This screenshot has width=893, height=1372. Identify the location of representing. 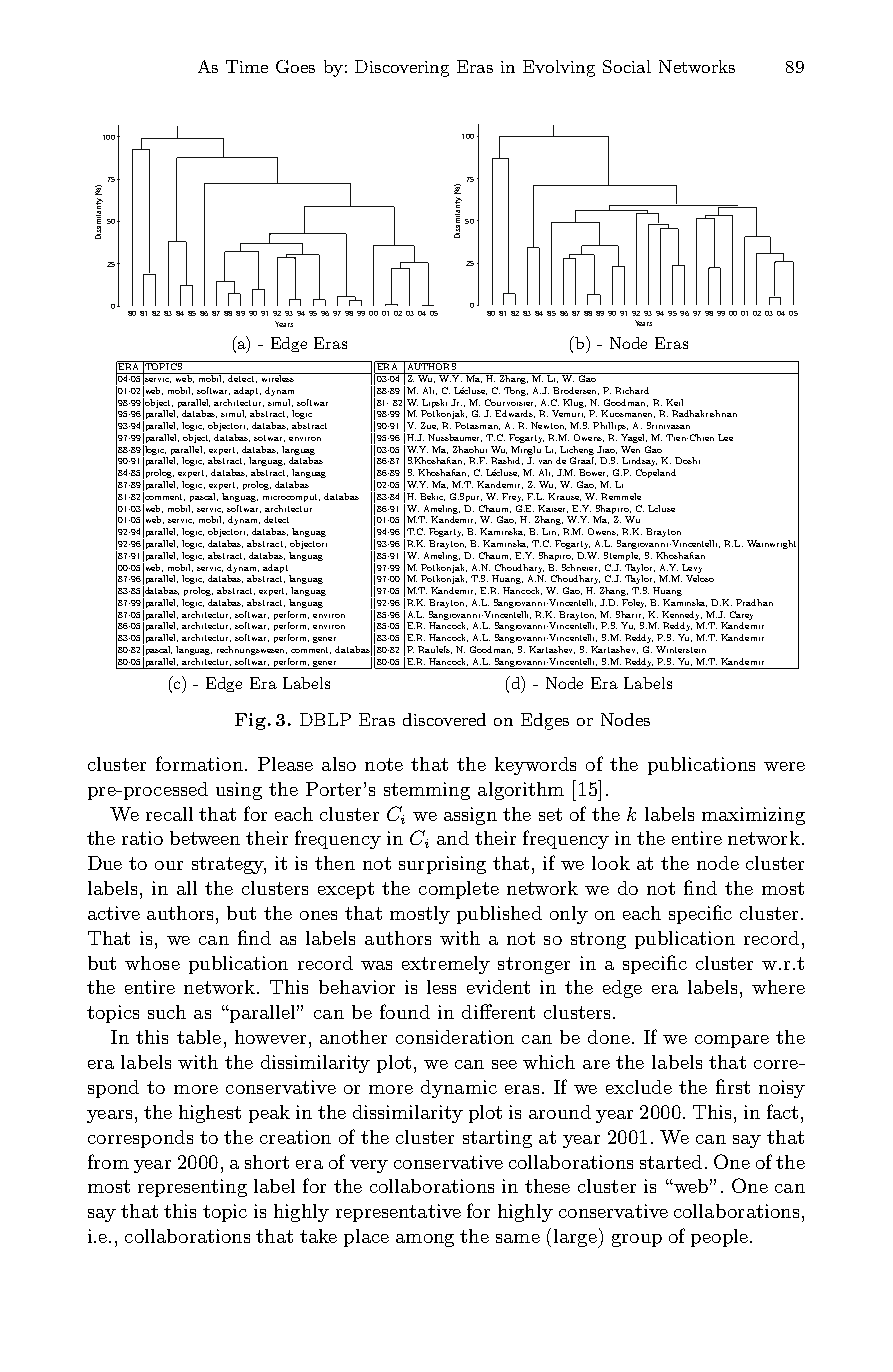
(192, 1188).
